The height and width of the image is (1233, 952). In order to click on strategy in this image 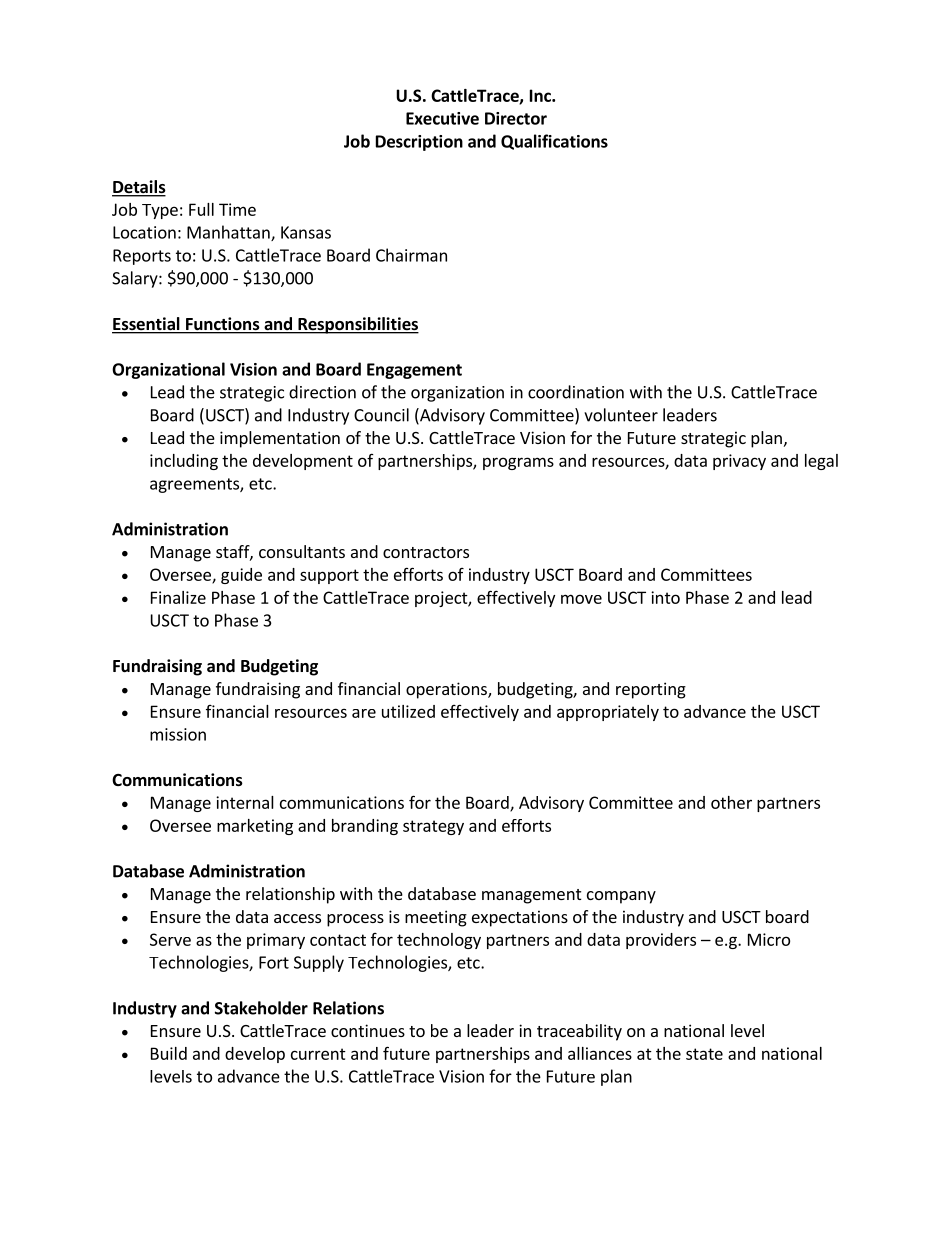, I will do `click(433, 827)`.
